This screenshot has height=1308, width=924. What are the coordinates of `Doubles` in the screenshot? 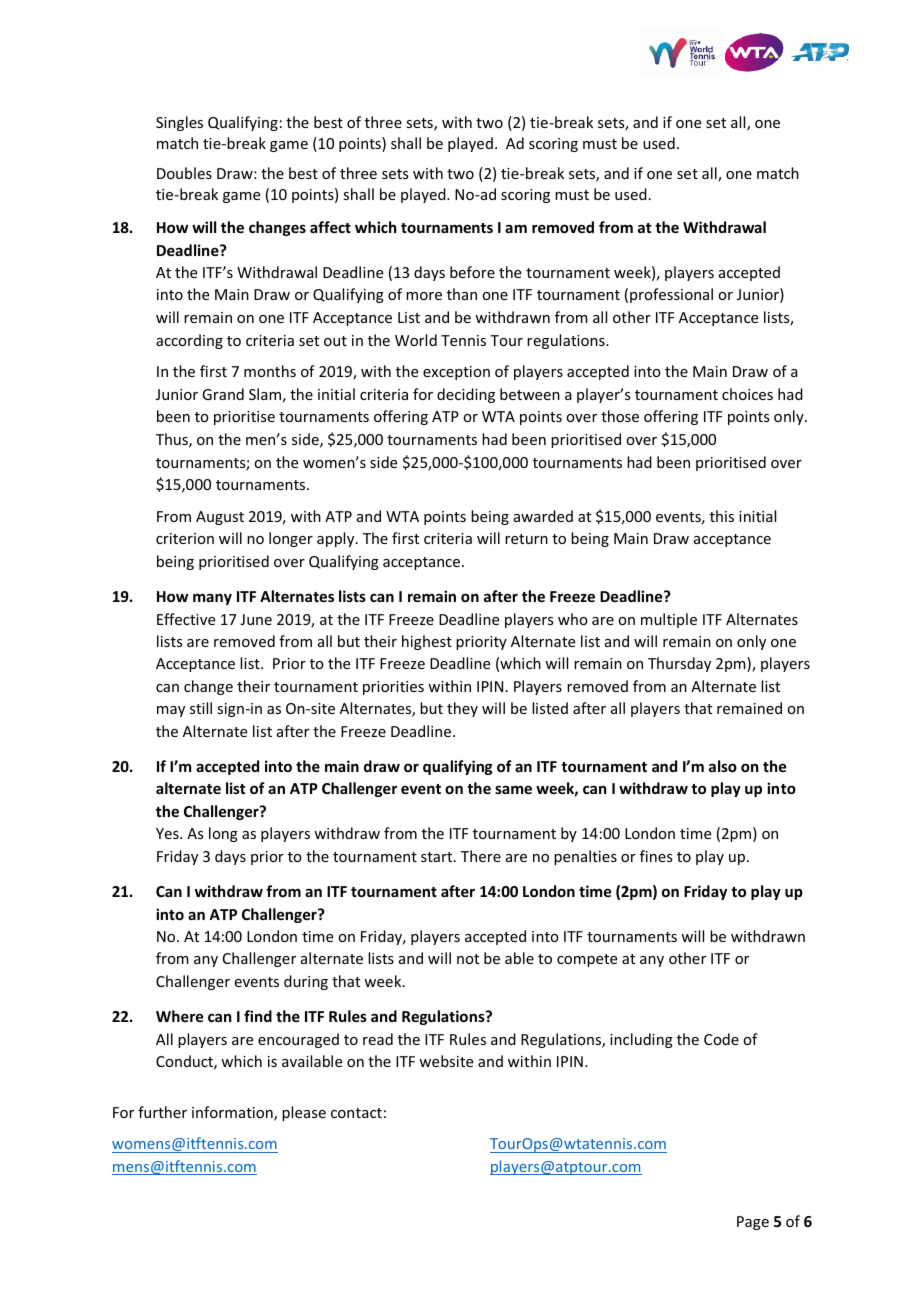 It's located at (184, 173).
